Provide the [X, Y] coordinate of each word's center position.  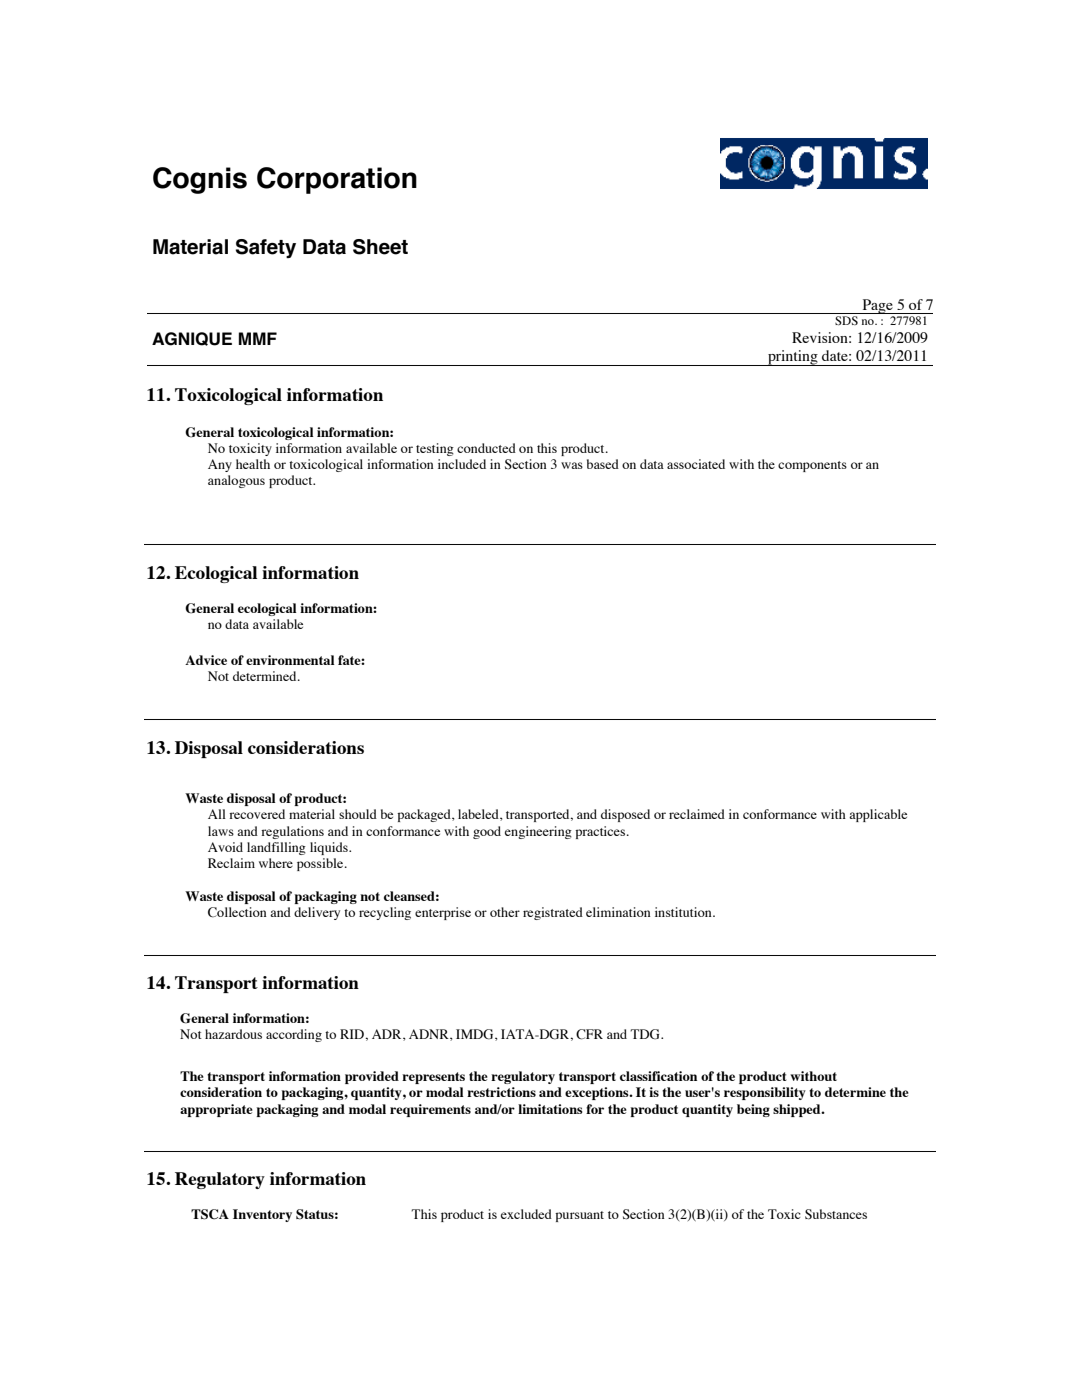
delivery [317, 913]
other [505, 912]
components [812, 466]
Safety [266, 248]
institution [684, 912]
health [253, 464]
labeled [479, 815]
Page [877, 306]
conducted [486, 448]
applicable [878, 815]
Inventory [262, 1215]
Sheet [380, 247]
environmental [290, 660]
